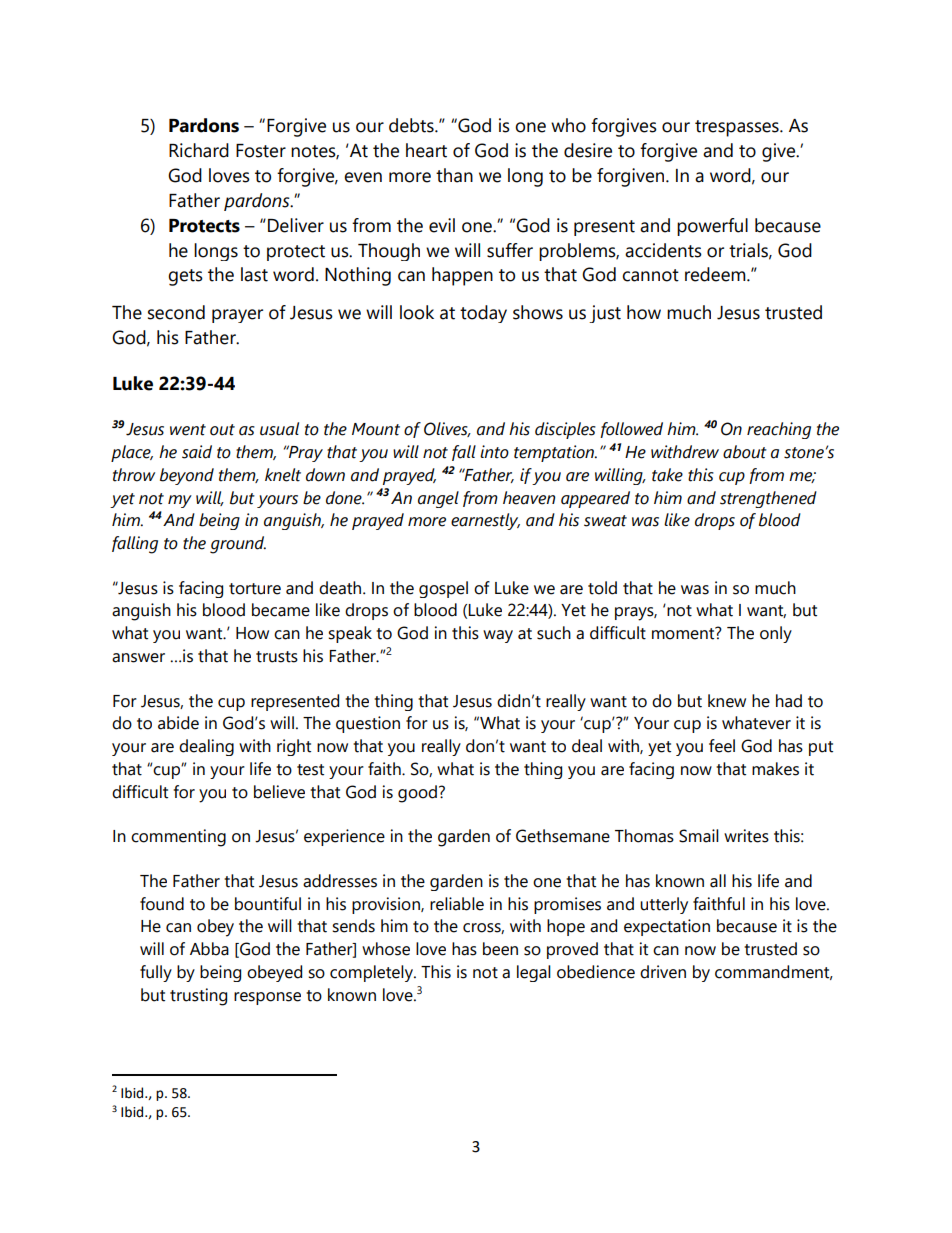  I want to click on today, so click(483, 314).
